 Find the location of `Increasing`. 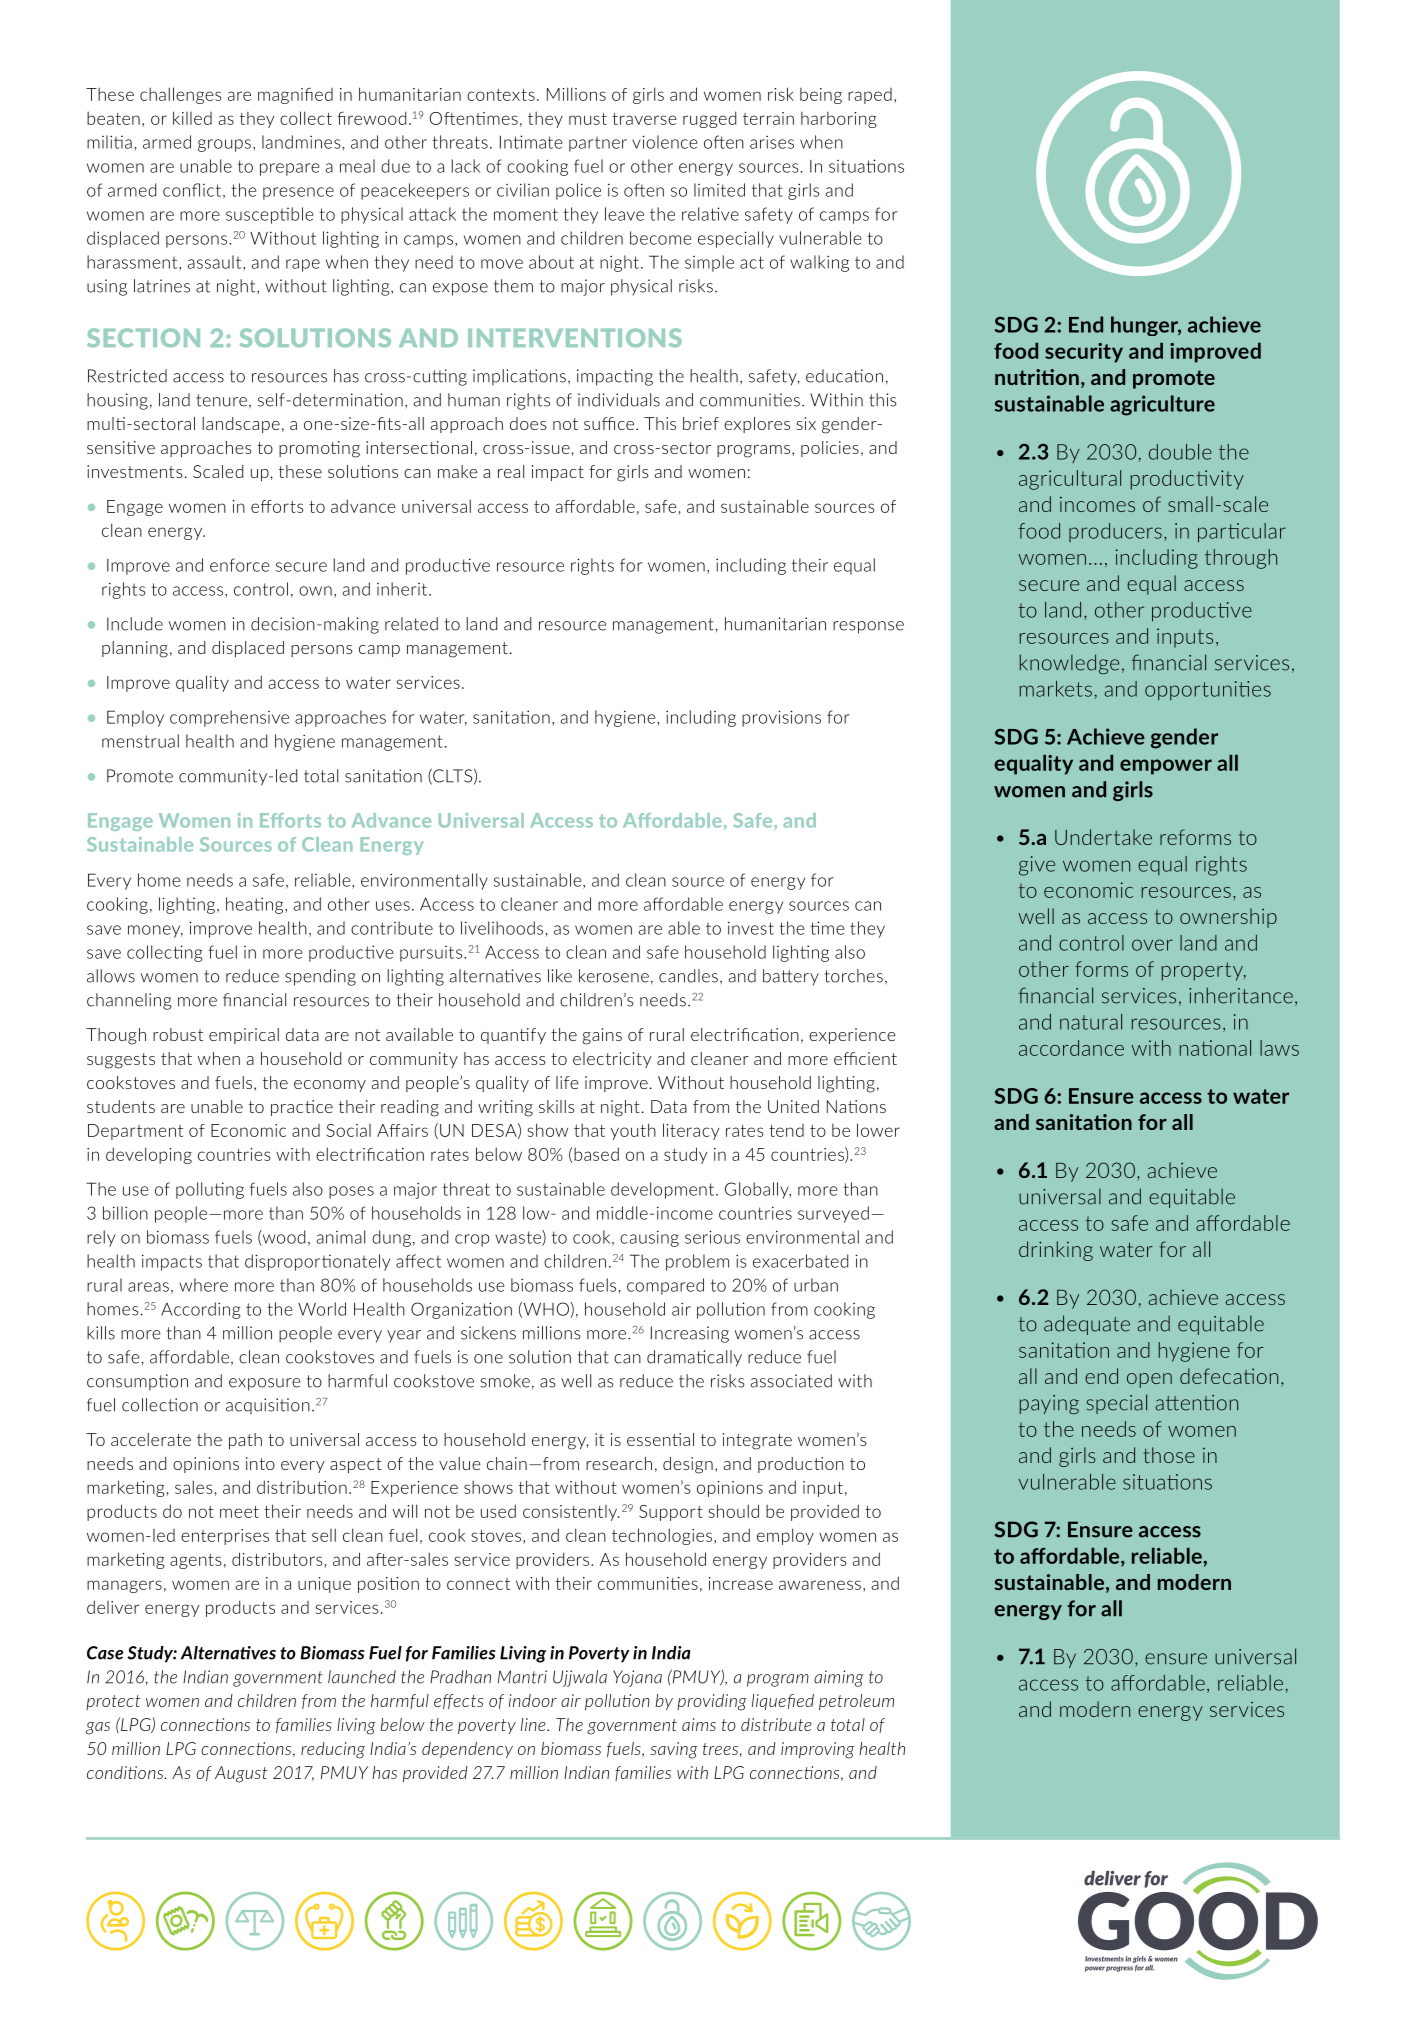

Increasing is located at coordinates (690, 1334).
